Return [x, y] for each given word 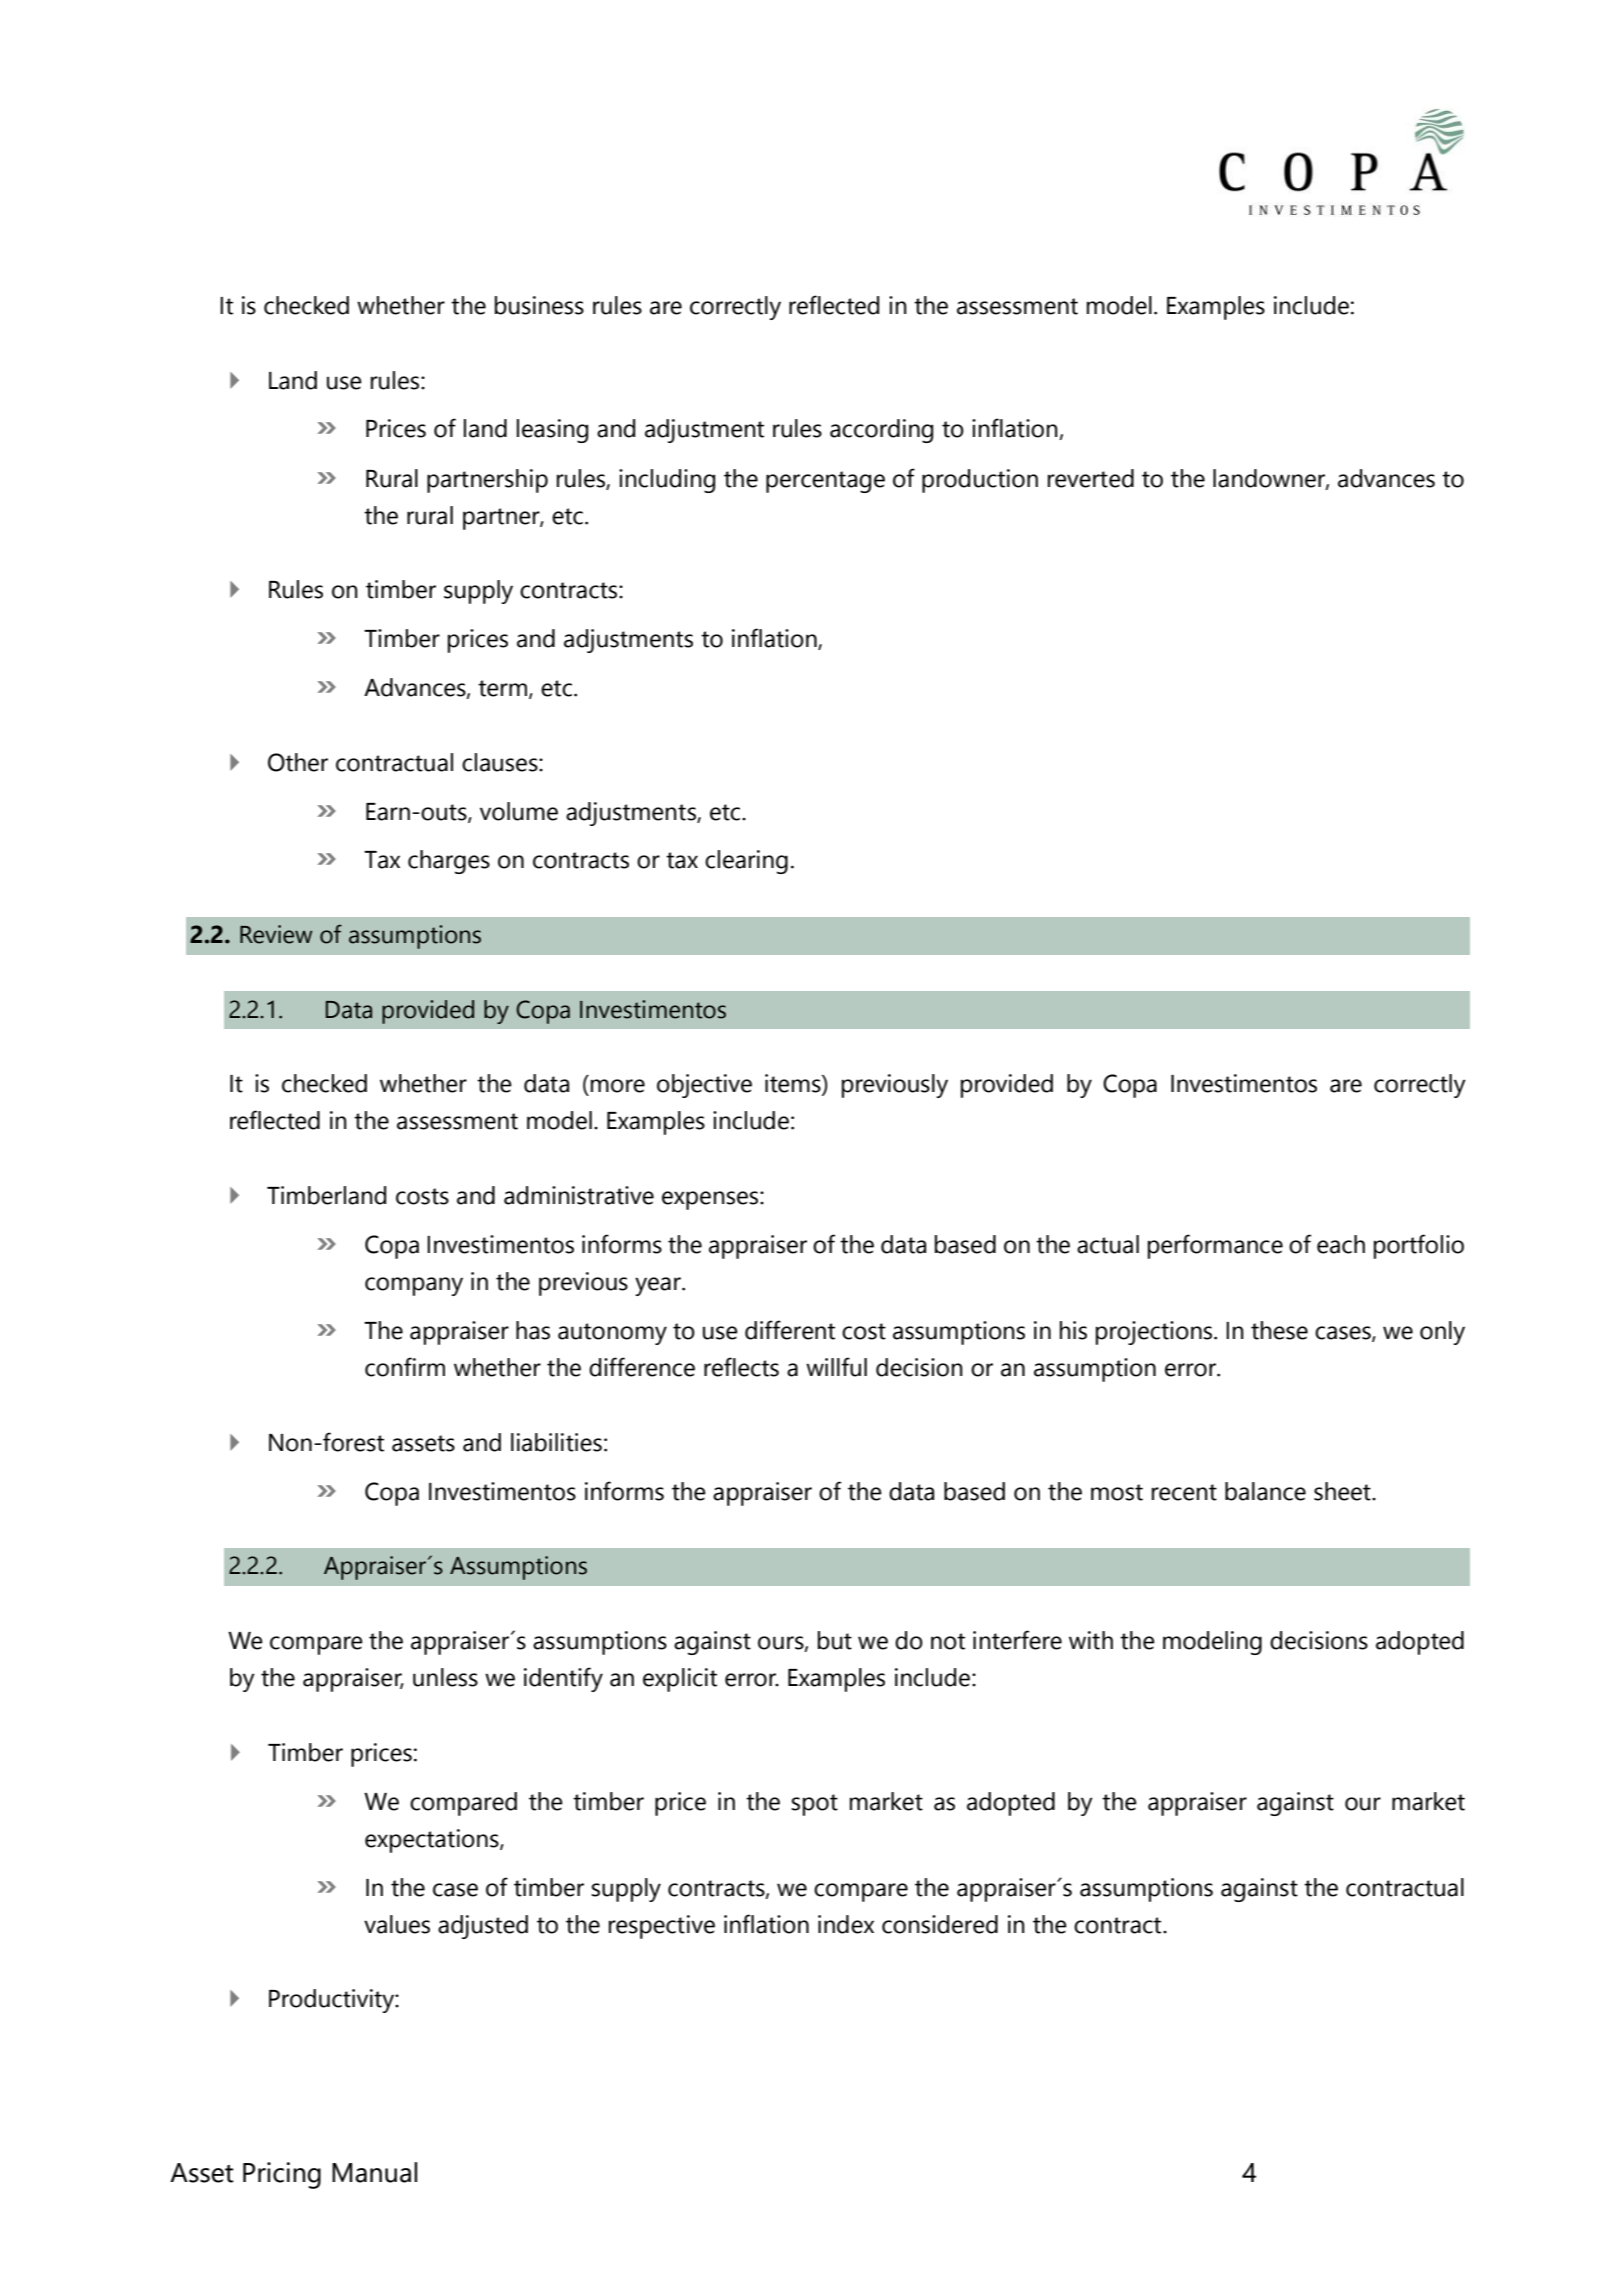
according [881, 431]
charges [449, 862]
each [1341, 1244]
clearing [746, 862]
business [539, 305]
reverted [1091, 478]
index [846, 1924]
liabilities [556, 1442]
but [835, 1640]
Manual [374, 2172]
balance [1265, 1491]
